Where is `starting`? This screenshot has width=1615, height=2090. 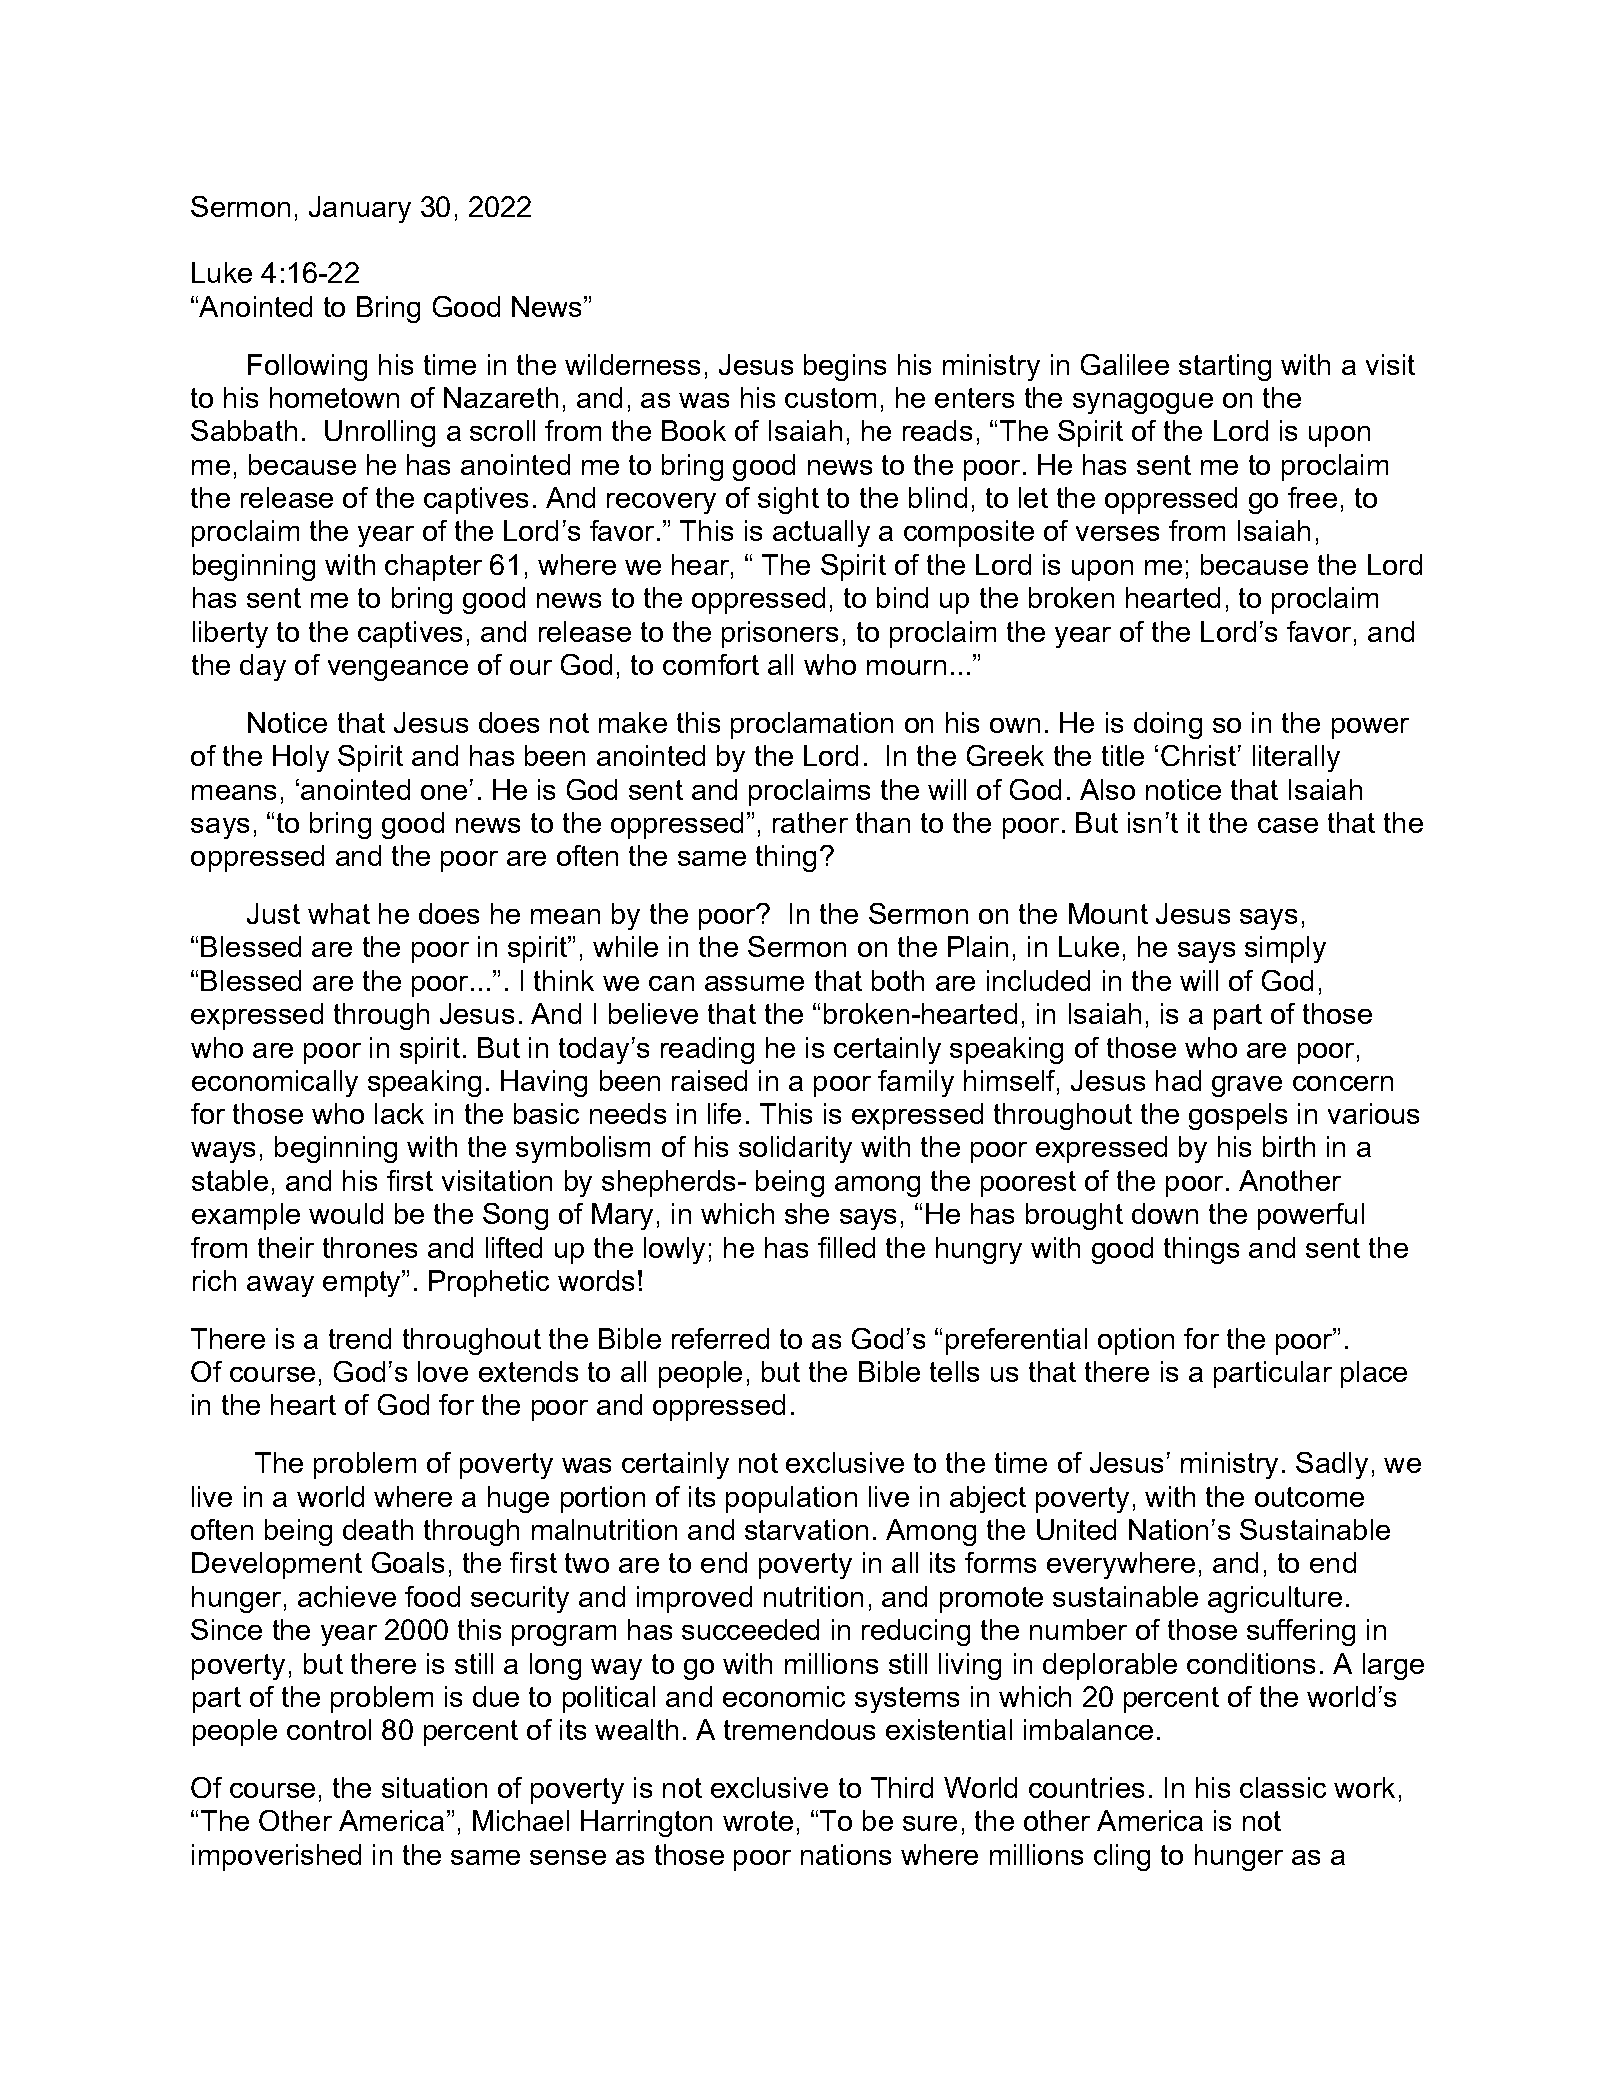 starting is located at coordinates (1225, 367).
